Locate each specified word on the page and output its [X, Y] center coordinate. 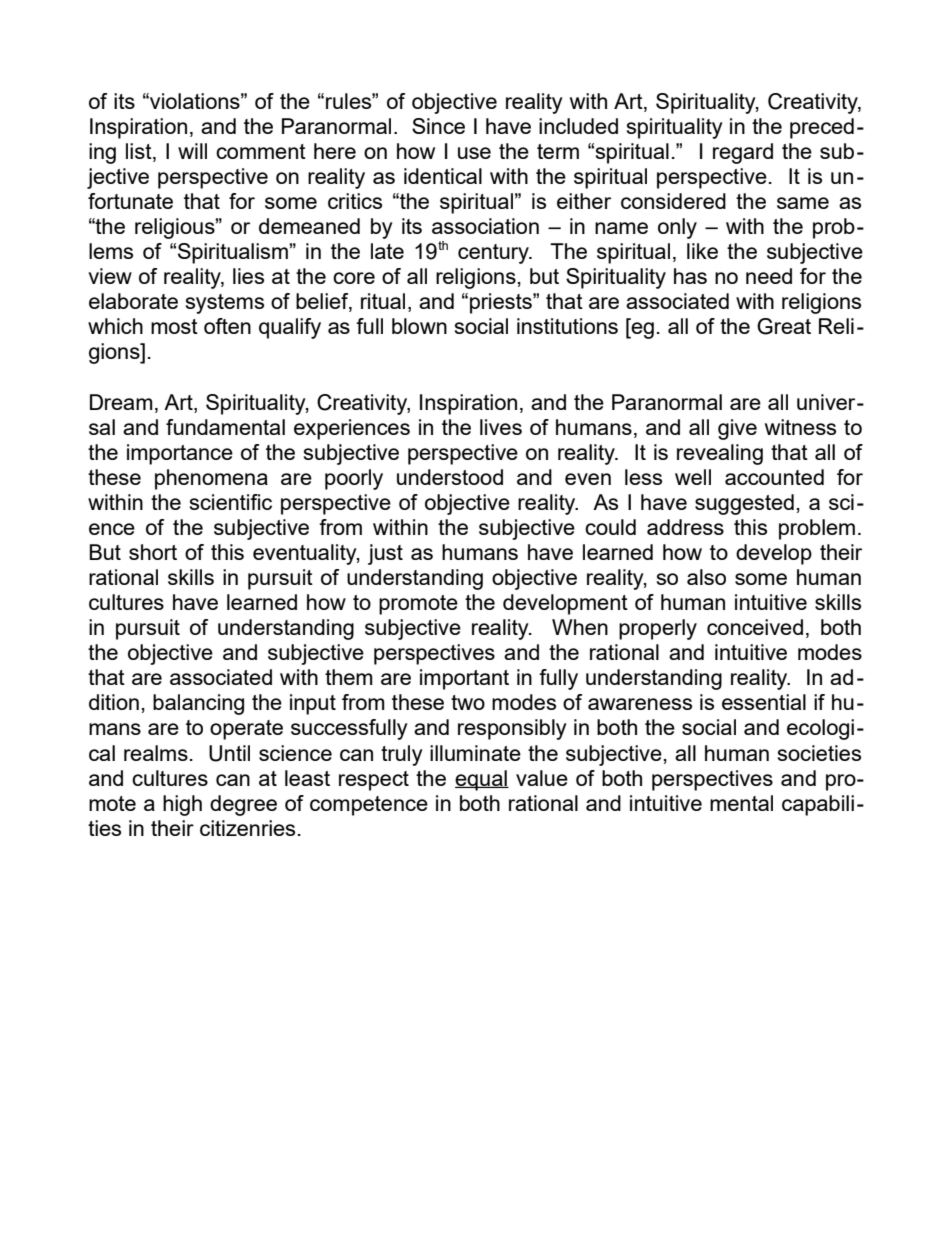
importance [180, 454]
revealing [720, 454]
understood [450, 477]
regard [743, 153]
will [192, 151]
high [182, 805]
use [474, 153]
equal [482, 780]
